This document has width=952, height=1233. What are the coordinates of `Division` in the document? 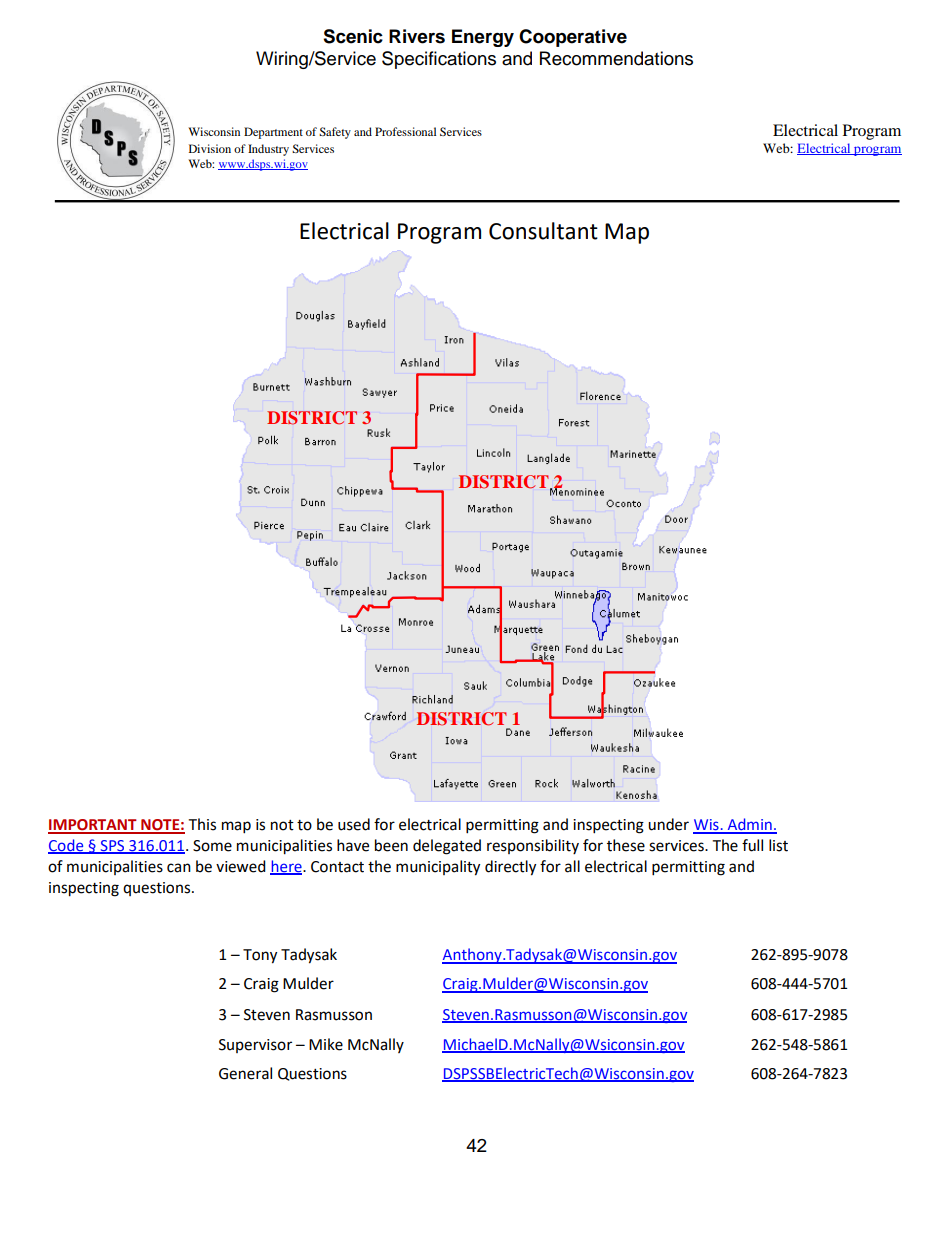 It's located at (210, 148).
